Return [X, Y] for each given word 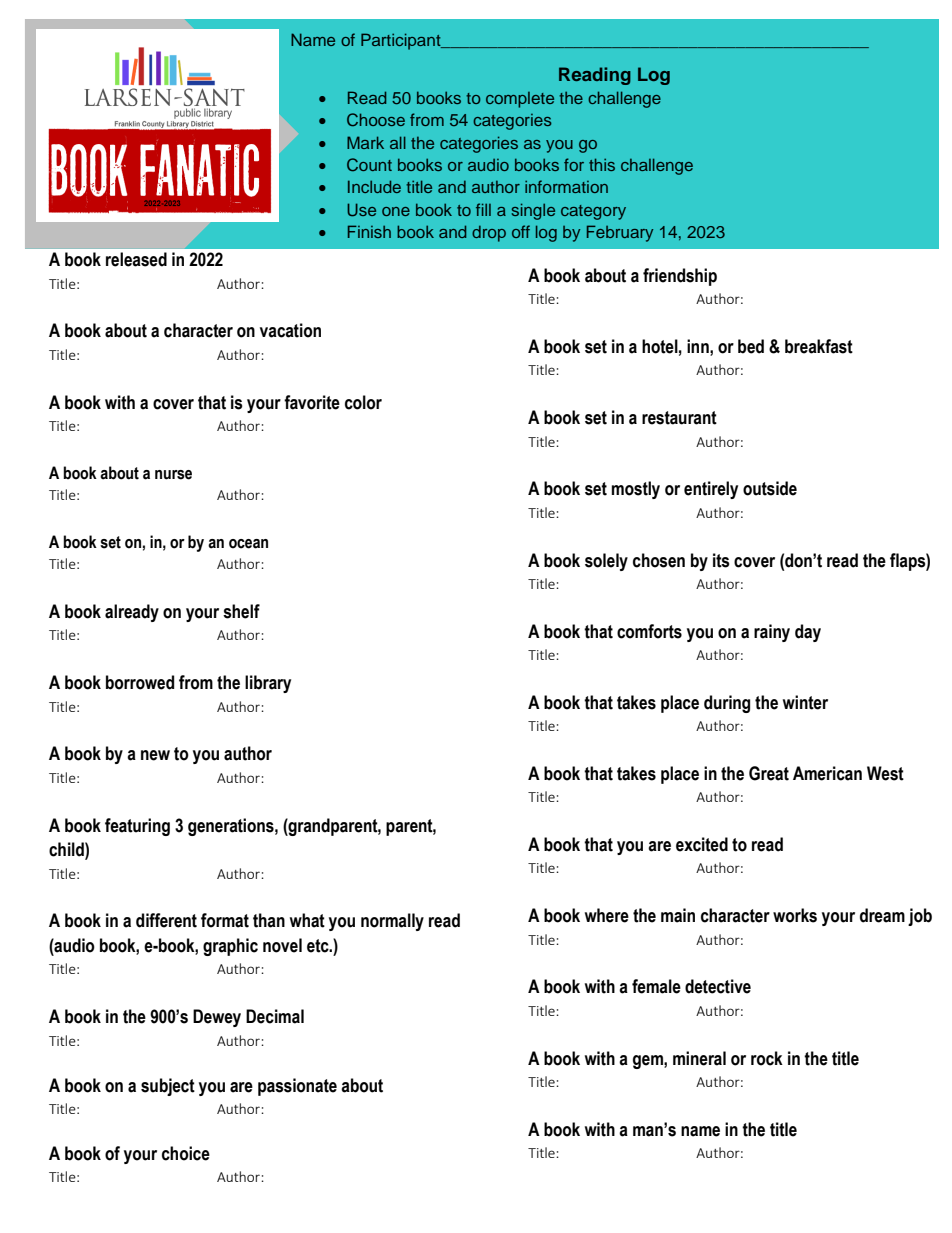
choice [186, 1153]
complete [520, 100]
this [602, 164]
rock [767, 1058]
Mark [365, 142]
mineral [699, 1058]
